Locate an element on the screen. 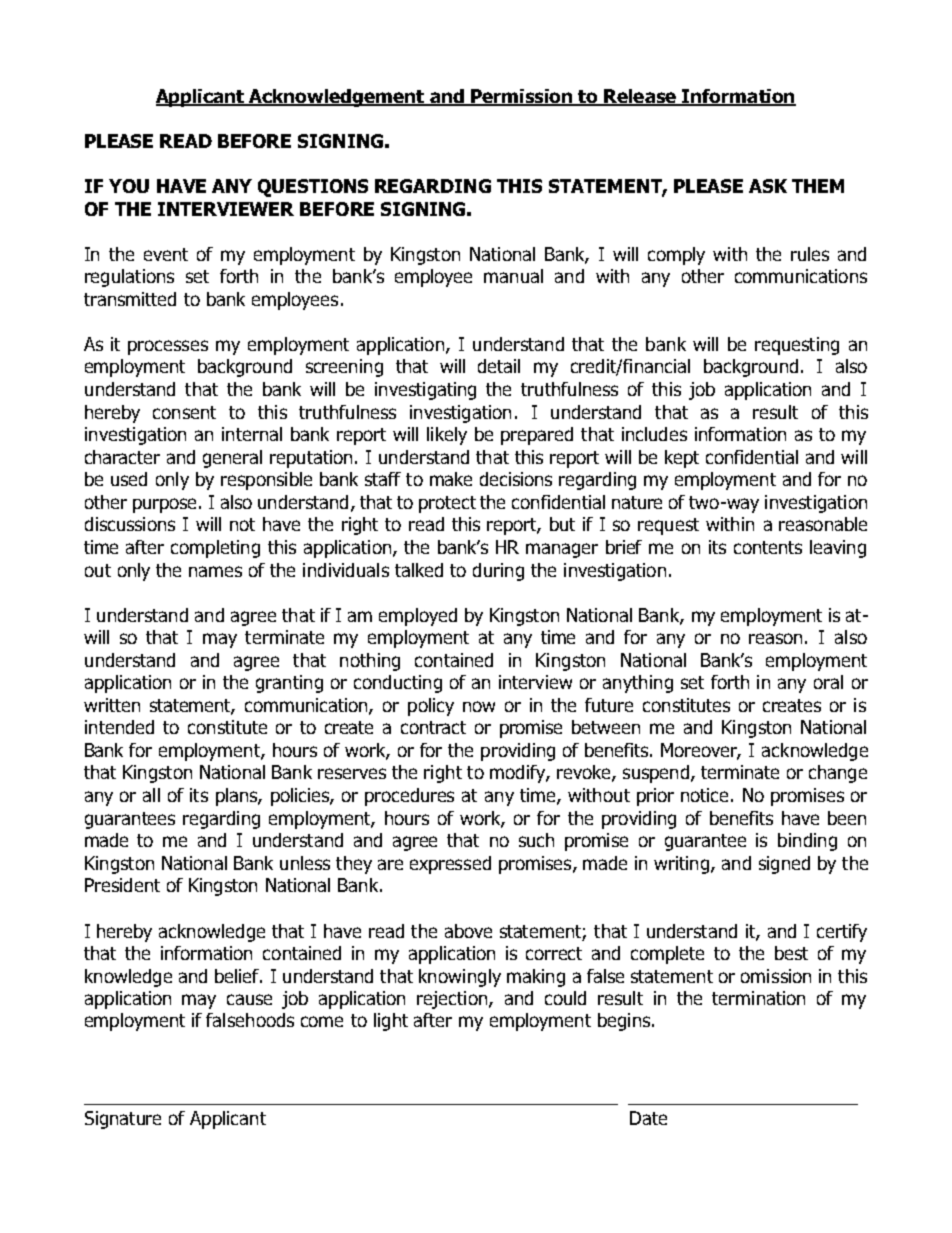  YOU is located at coordinates (129, 186).
